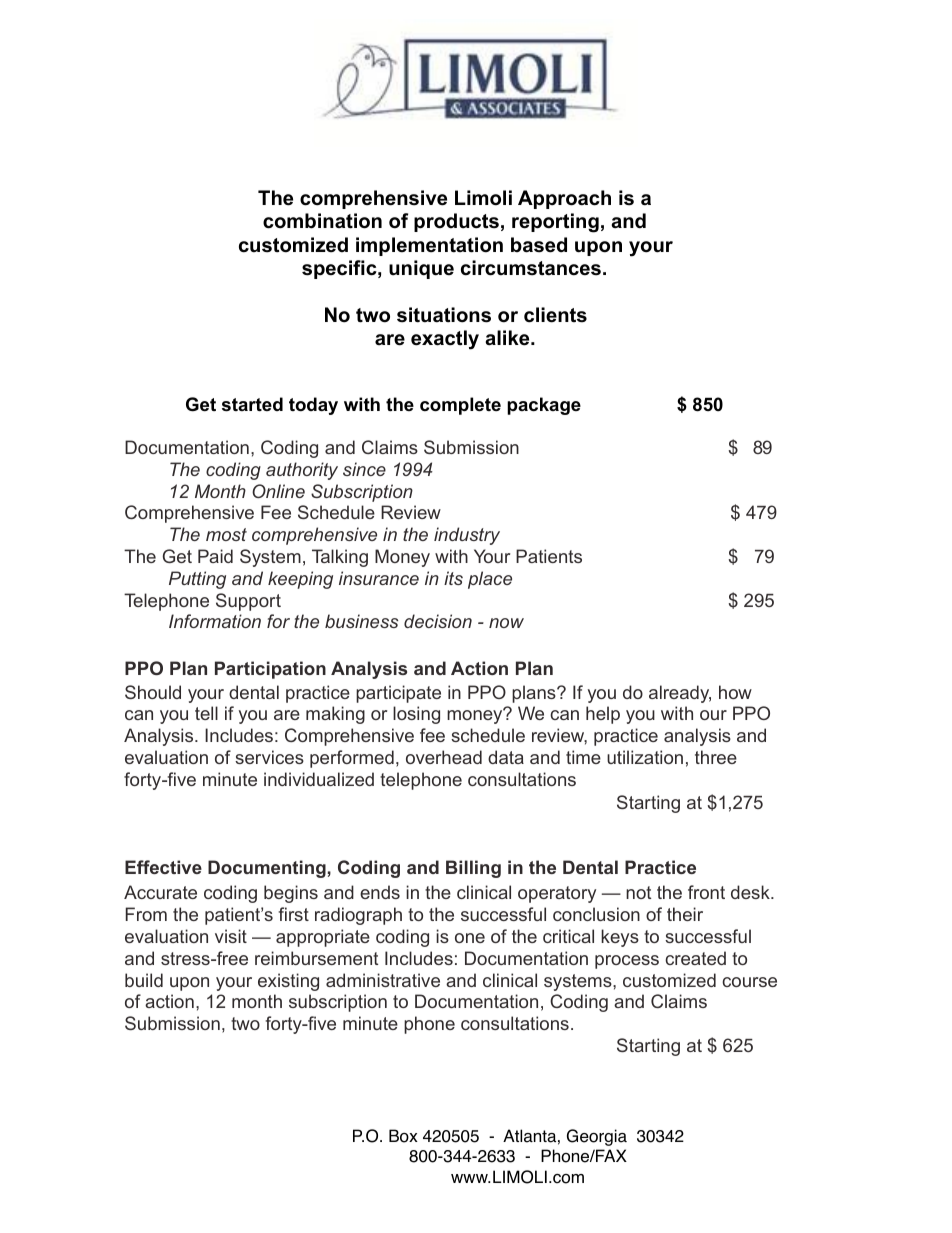 This screenshot has width=952, height=1233. What do you see at coordinates (322, 221) in the screenshot?
I see `combination` at bounding box center [322, 221].
